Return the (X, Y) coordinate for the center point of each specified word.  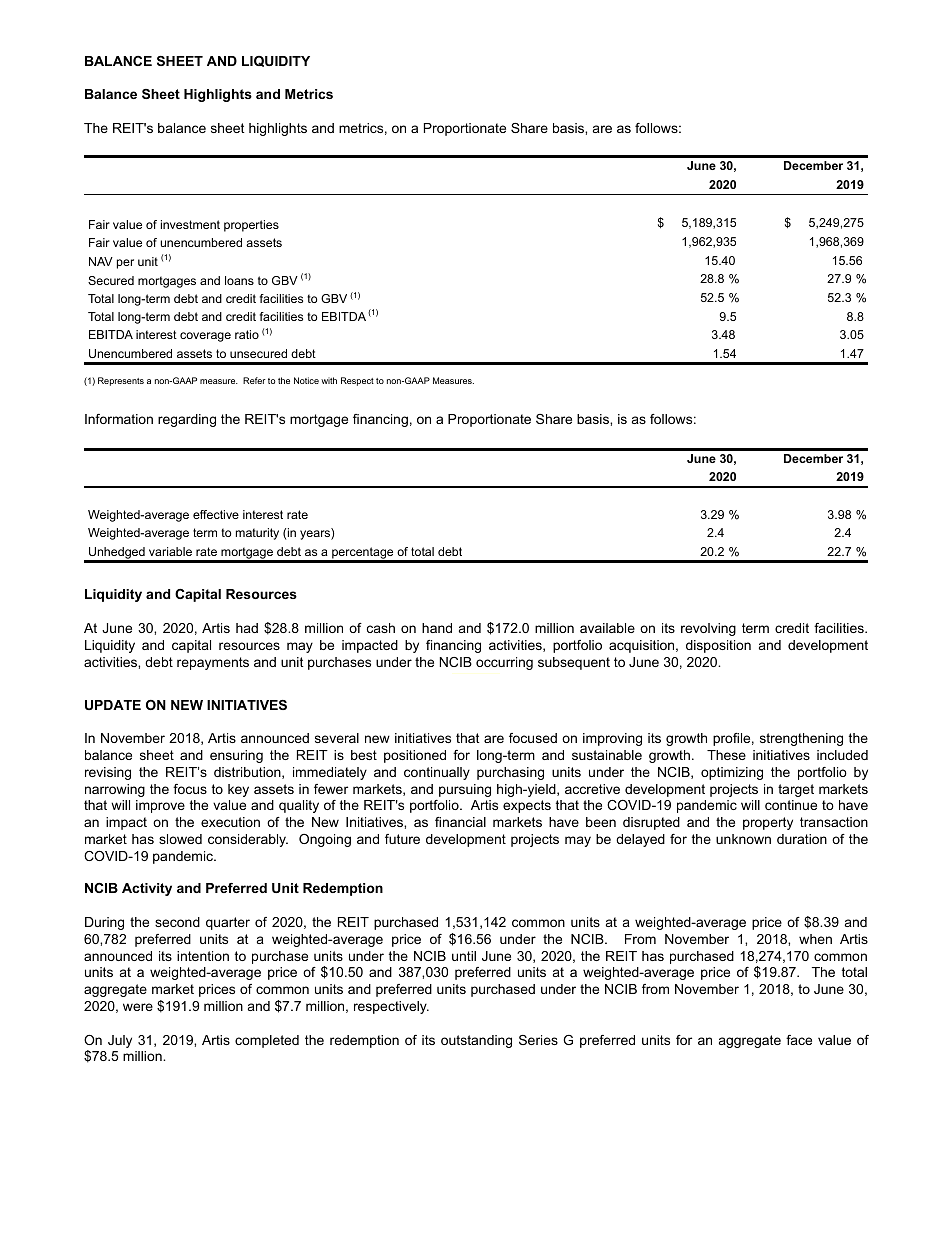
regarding (187, 420)
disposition (718, 646)
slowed (180, 839)
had (247, 628)
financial (460, 822)
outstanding (476, 1041)
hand (437, 628)
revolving (708, 629)
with (329, 380)
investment (190, 224)
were (138, 1007)
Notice (306, 380)
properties (251, 226)
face (799, 1040)
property (768, 823)
